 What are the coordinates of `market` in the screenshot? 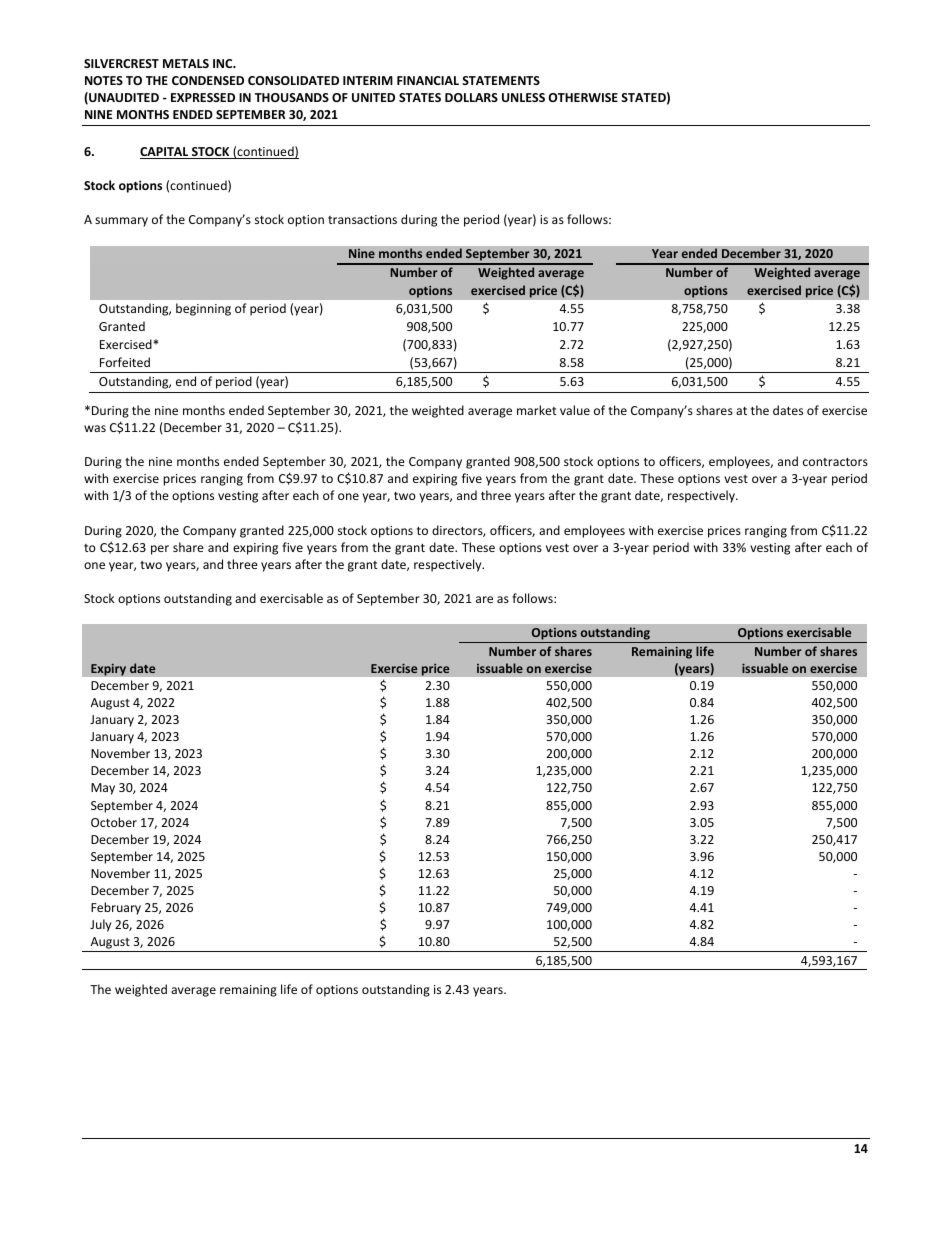 It's located at (537, 410).
